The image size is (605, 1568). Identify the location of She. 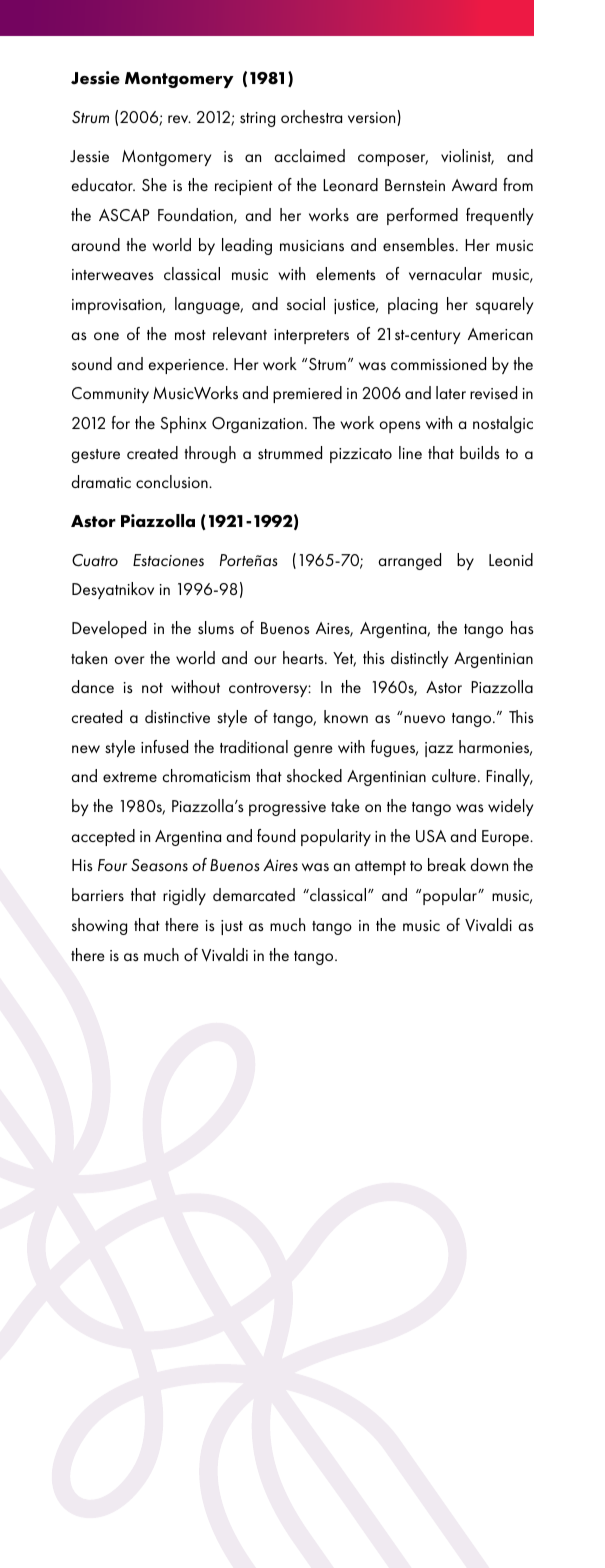
(154, 184).
